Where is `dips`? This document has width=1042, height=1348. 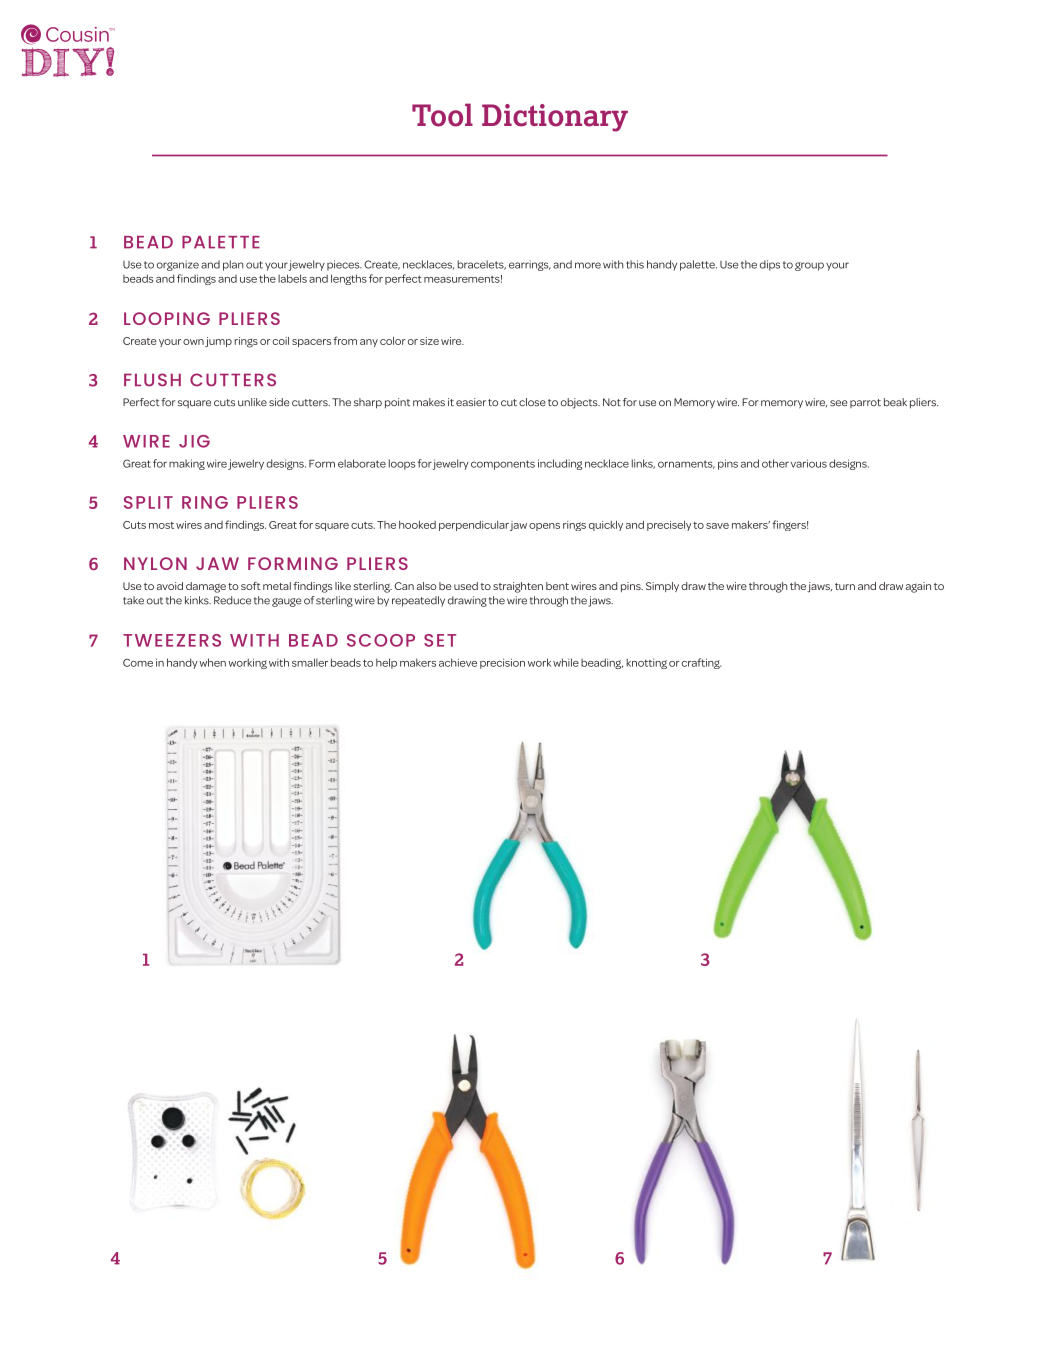 dips is located at coordinates (770, 265).
